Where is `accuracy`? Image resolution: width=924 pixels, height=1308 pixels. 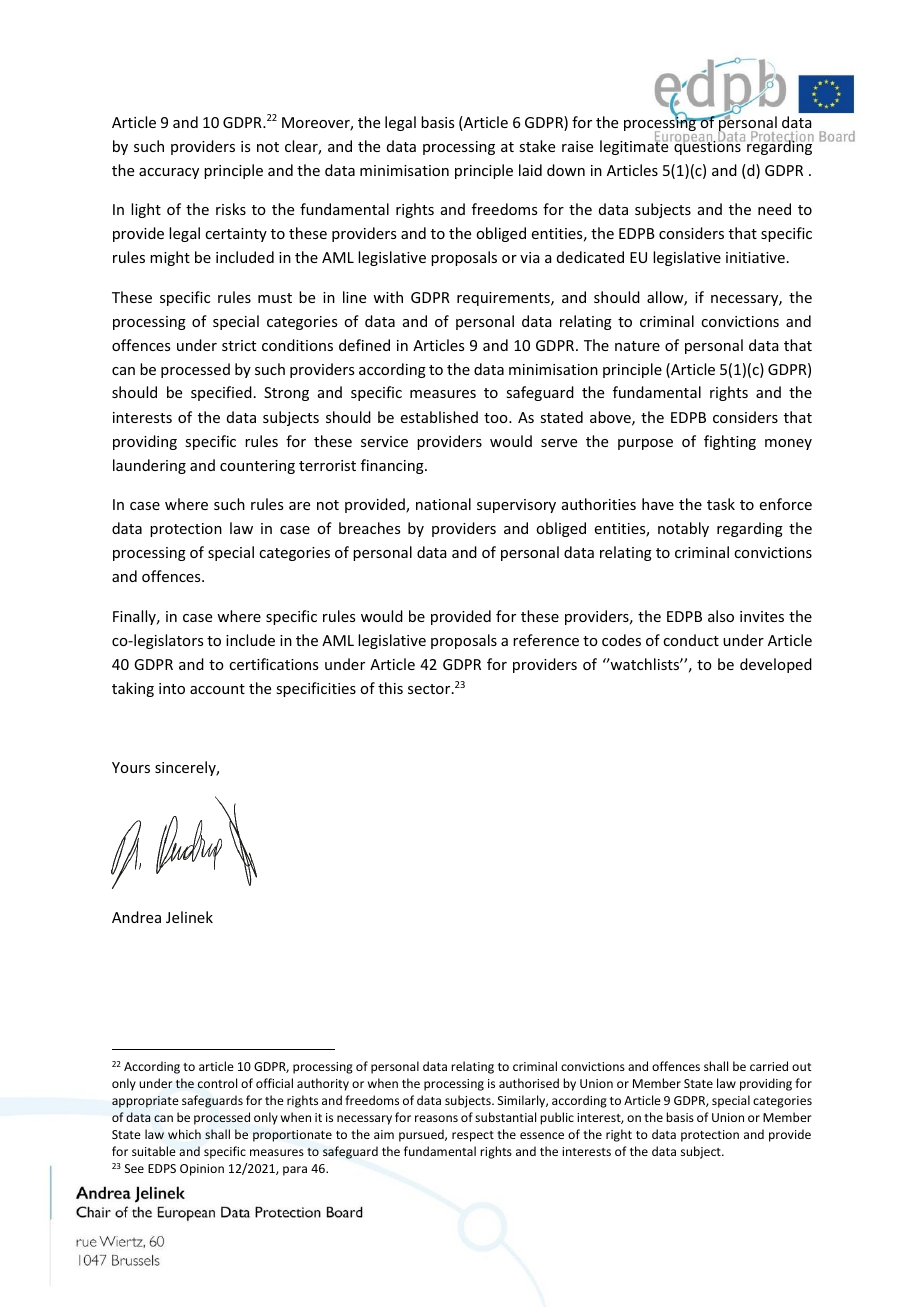 accuracy is located at coordinates (169, 173).
